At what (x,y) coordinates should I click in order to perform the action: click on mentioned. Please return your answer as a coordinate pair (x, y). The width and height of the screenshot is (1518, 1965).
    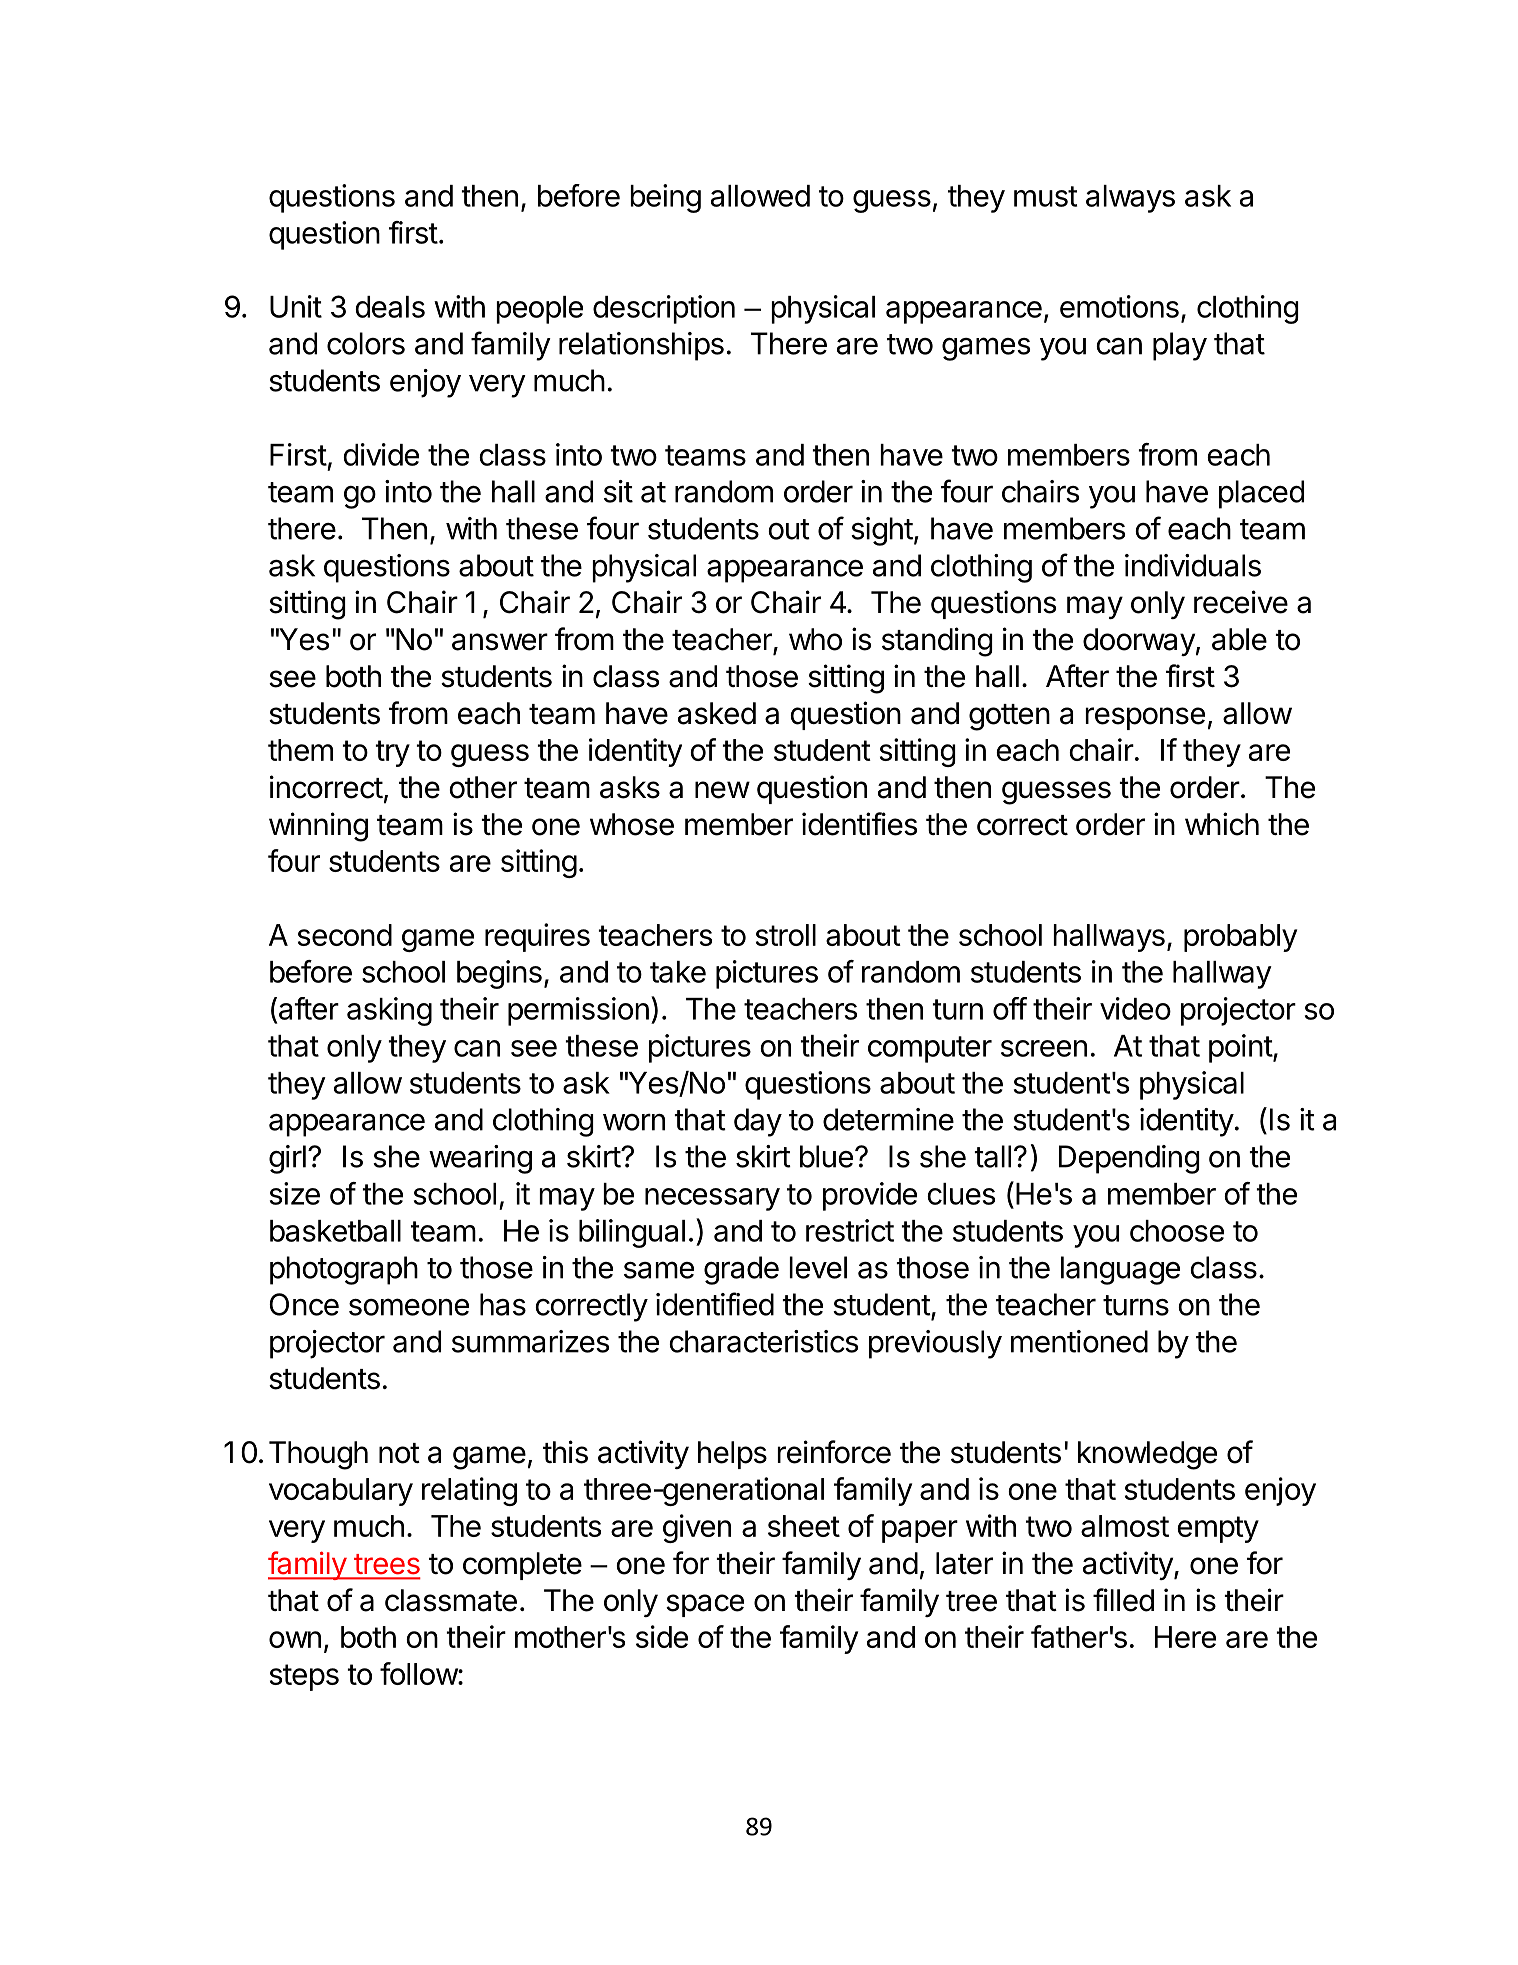
    Looking at the image, I should click on (1079, 1341).
